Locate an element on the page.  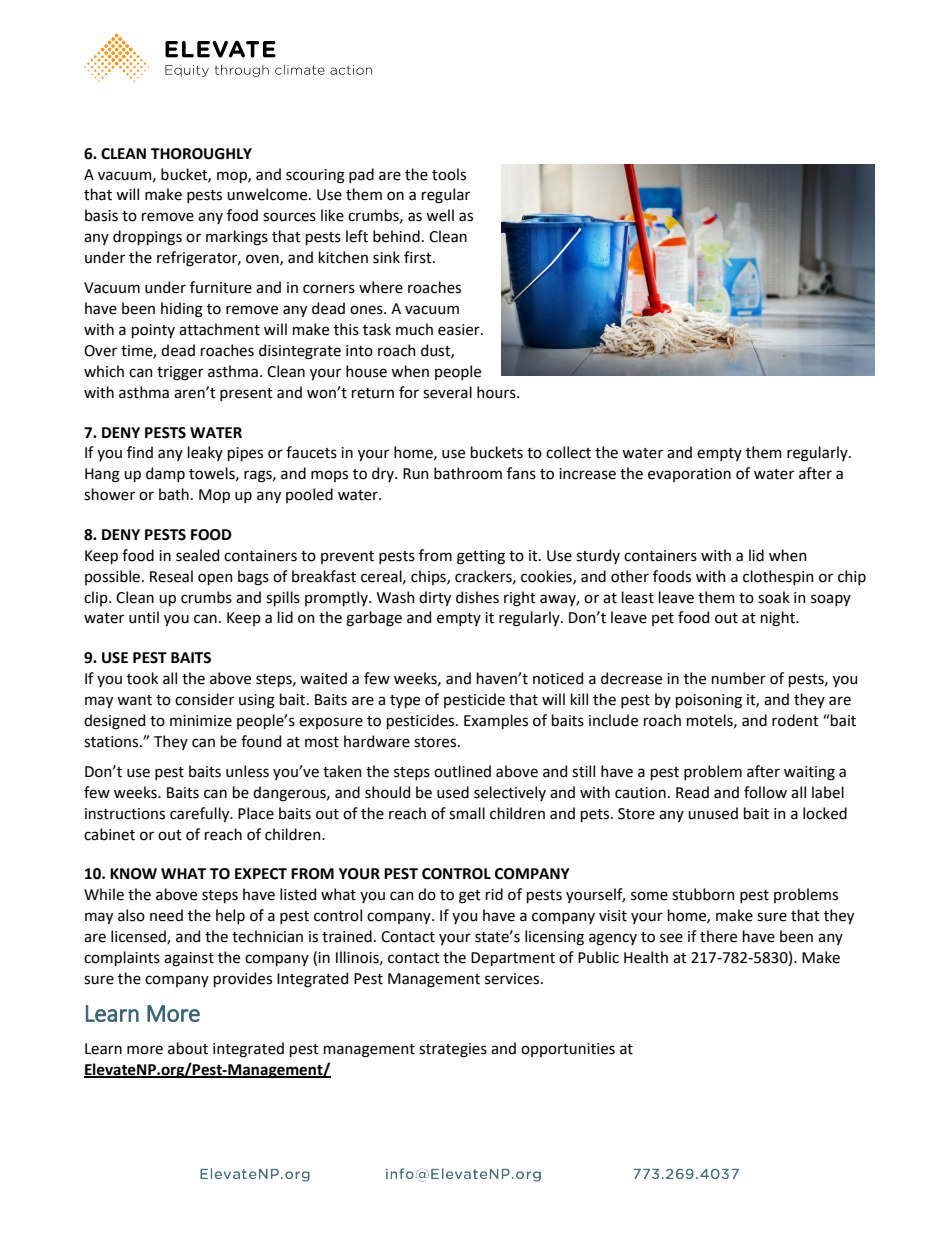
Run is located at coordinates (416, 474).
